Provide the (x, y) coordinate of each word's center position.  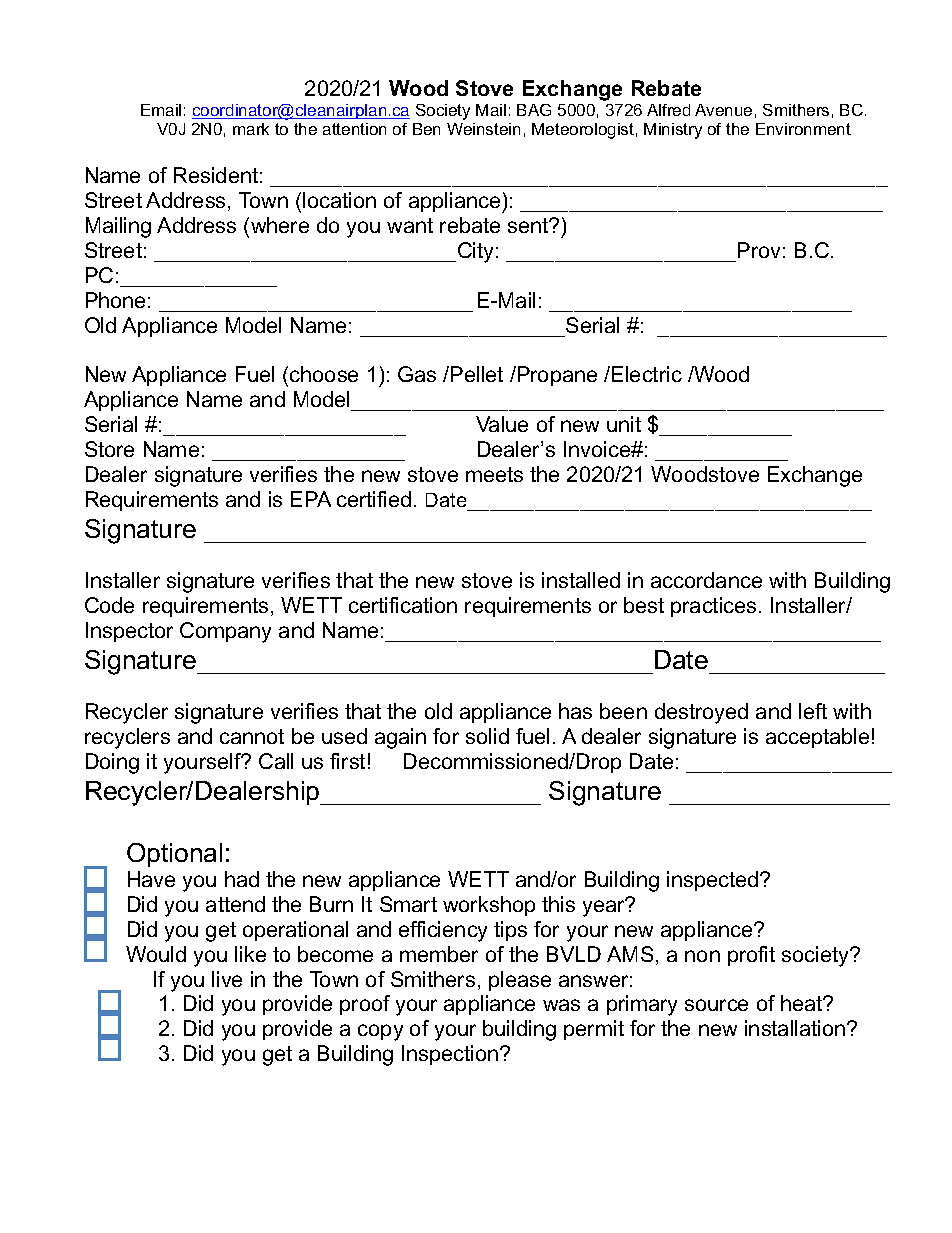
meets (494, 474)
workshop (489, 906)
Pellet (477, 374)
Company (225, 632)
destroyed (701, 713)
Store (109, 449)
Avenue (723, 110)
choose (324, 374)
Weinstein (483, 129)
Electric (647, 374)
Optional (174, 855)
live (227, 979)
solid (487, 736)
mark (251, 129)
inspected (714, 881)
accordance (706, 580)
